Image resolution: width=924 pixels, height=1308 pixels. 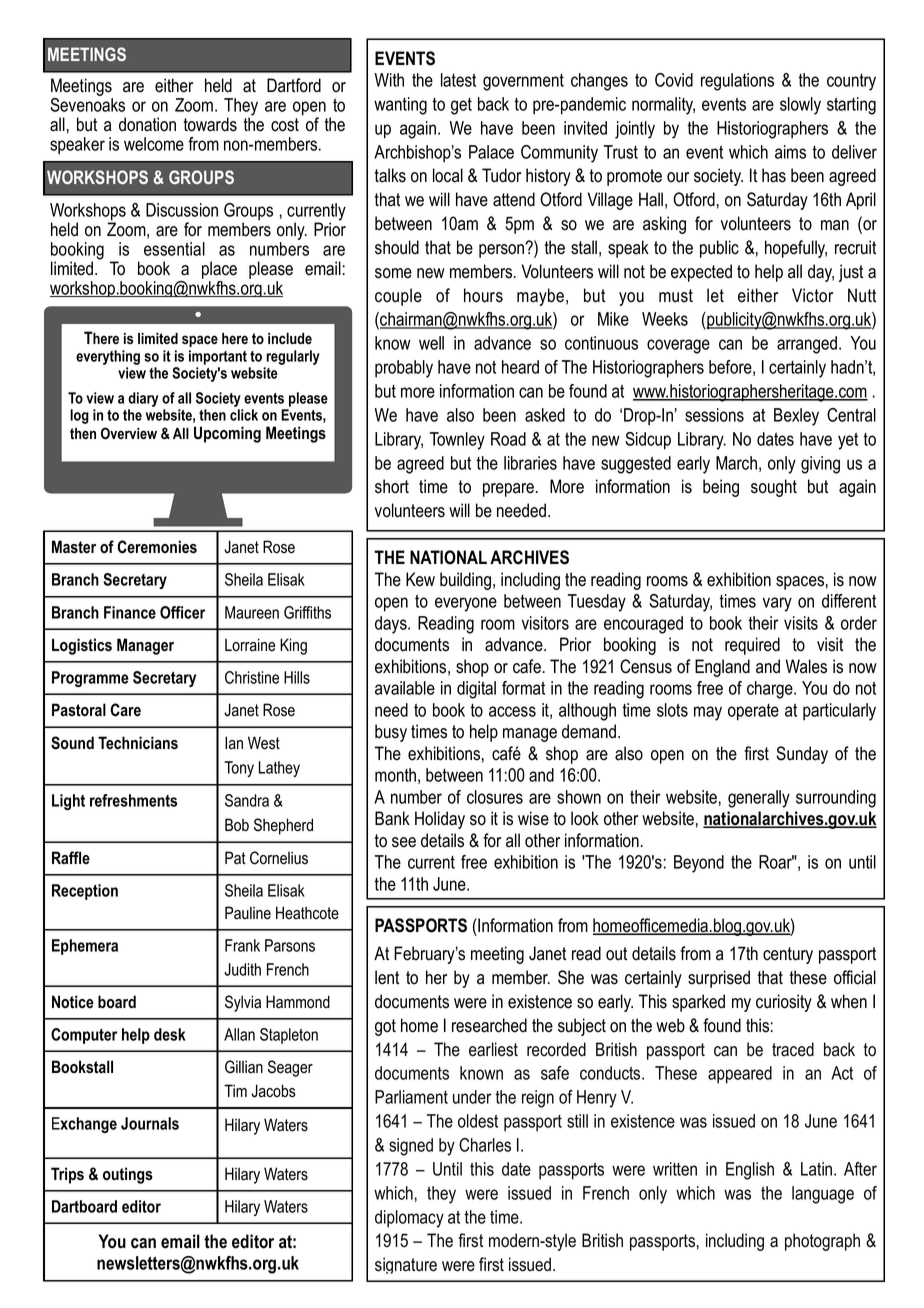 What do you see at coordinates (387, 977) in the page?
I see `lent` at bounding box center [387, 977].
